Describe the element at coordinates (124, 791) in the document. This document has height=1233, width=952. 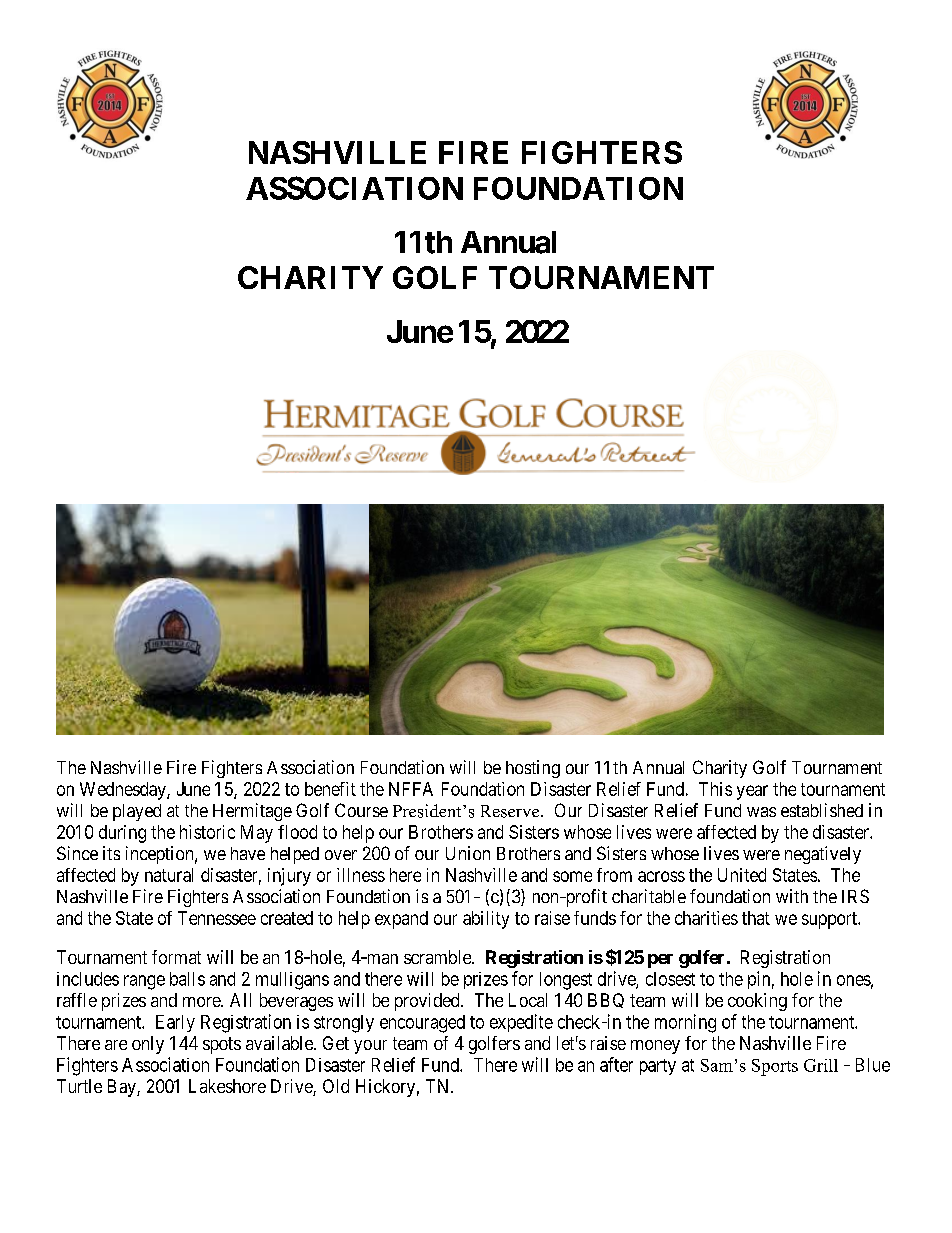
I see `Wednesday` at that location.
